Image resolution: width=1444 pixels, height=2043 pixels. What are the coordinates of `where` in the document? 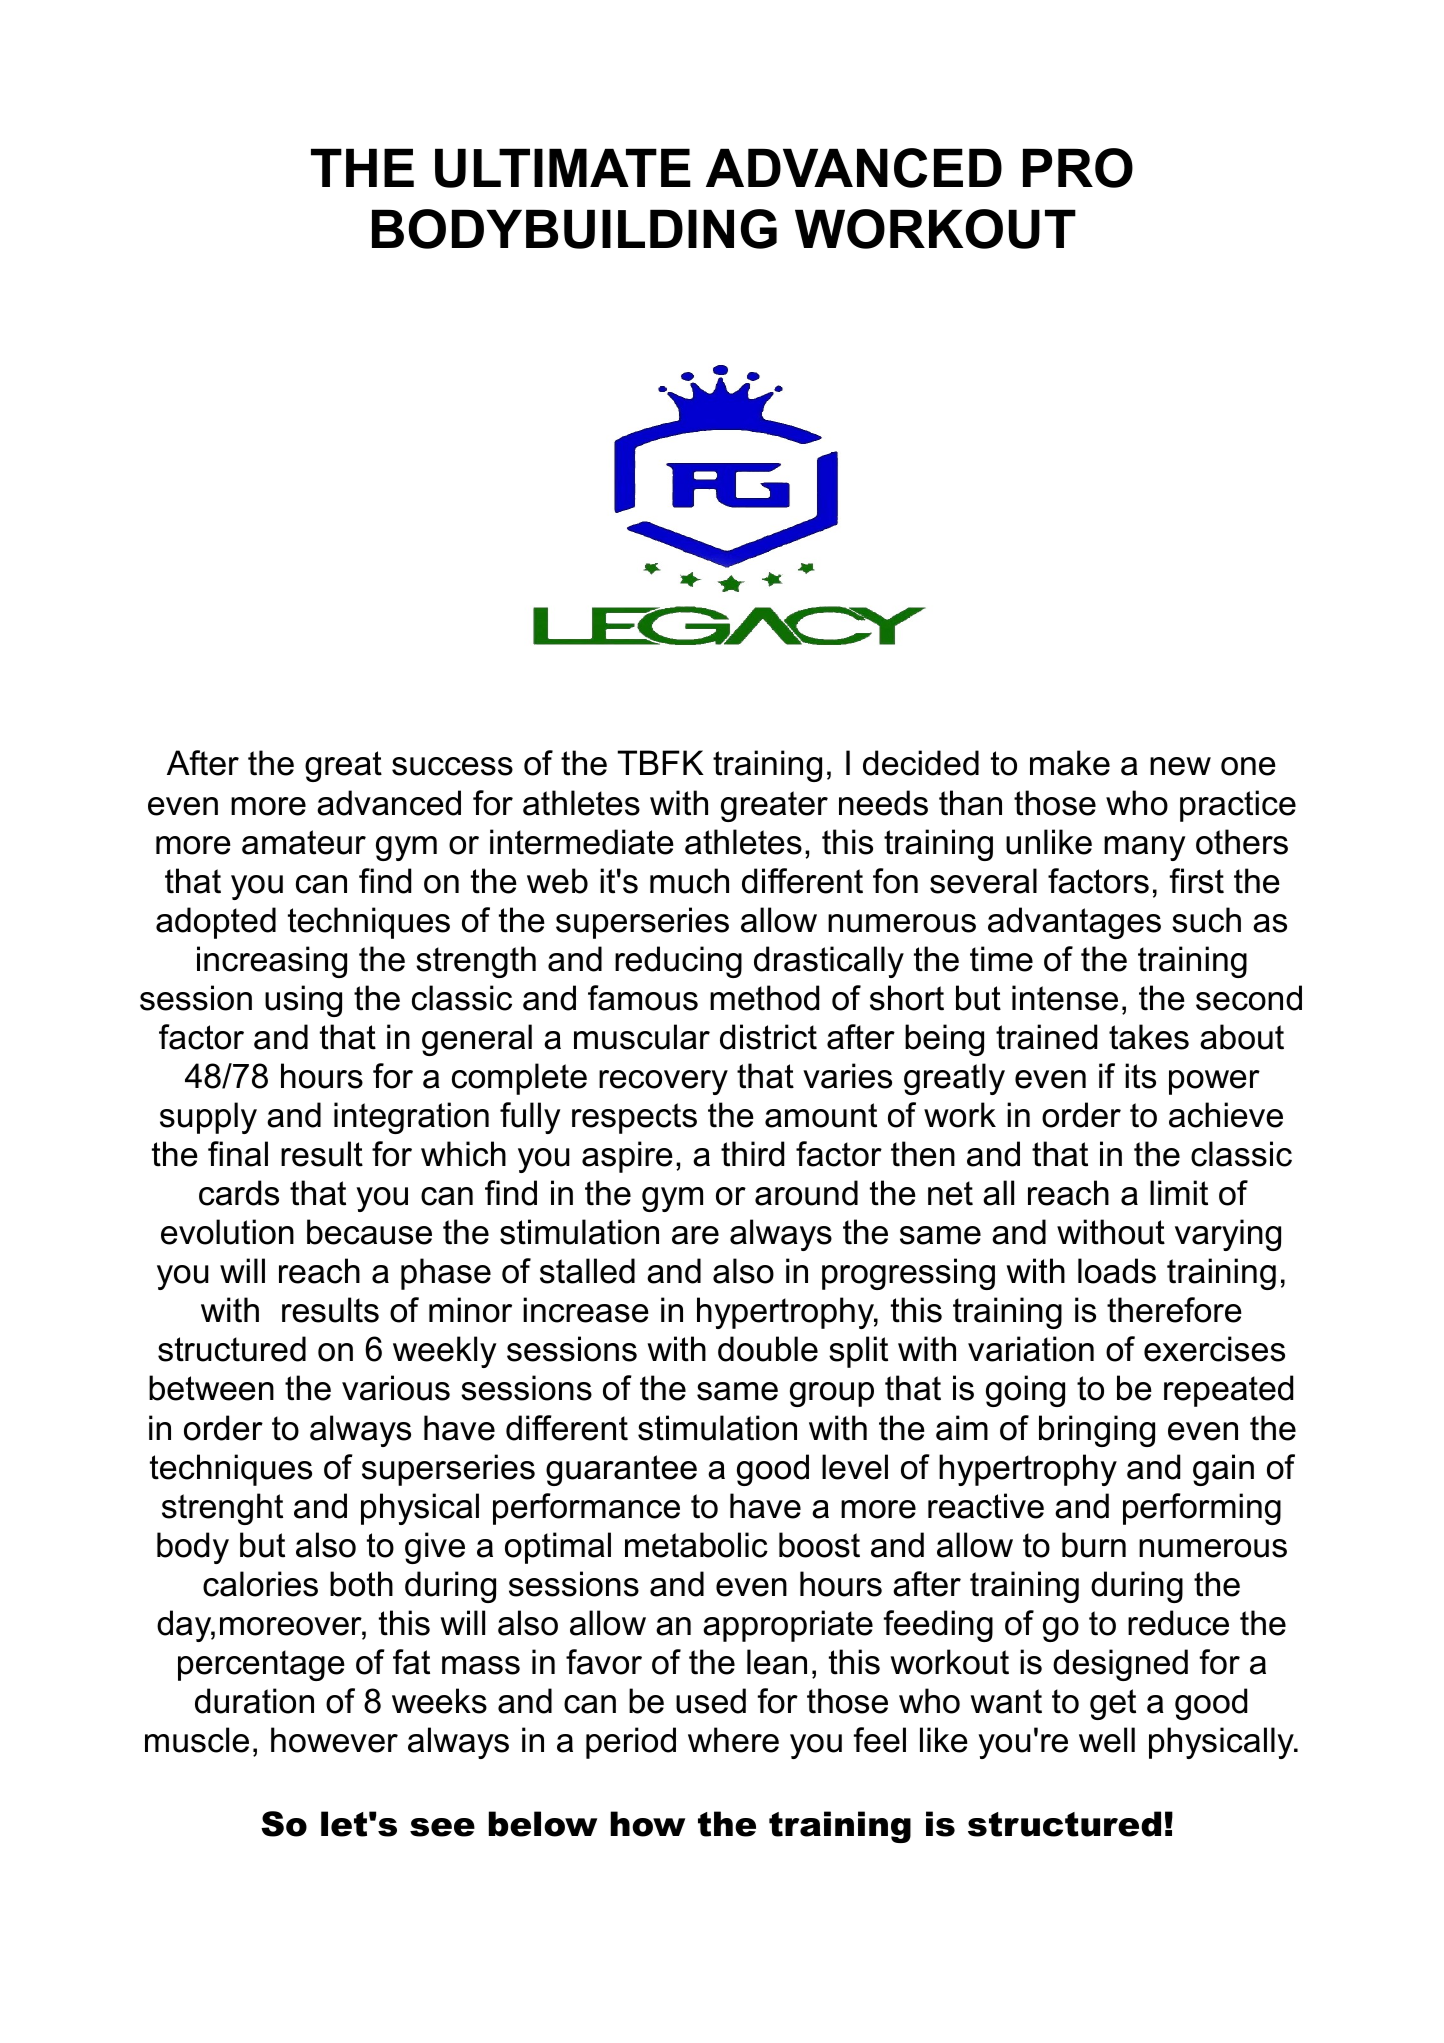 It's located at (733, 1740).
